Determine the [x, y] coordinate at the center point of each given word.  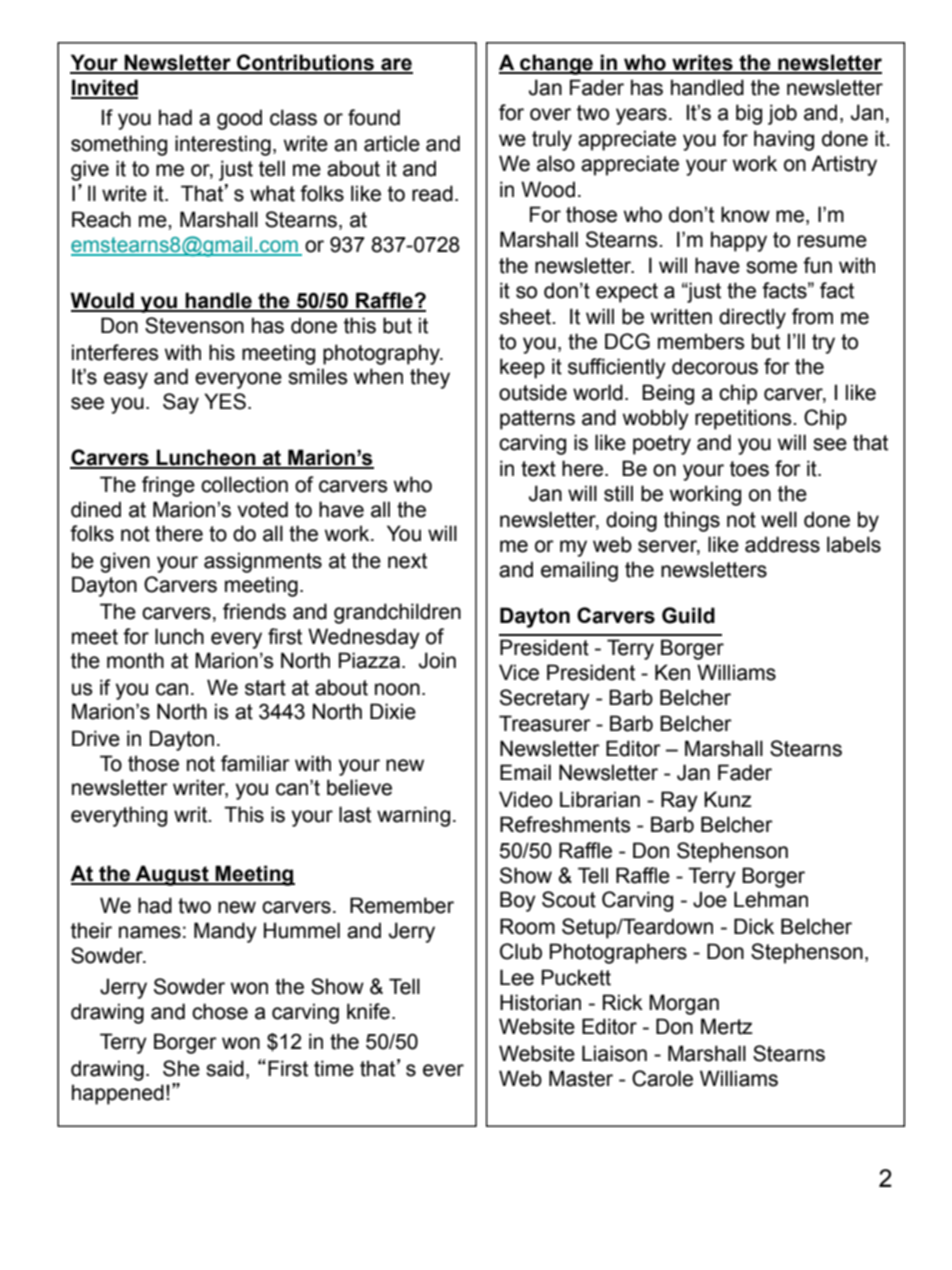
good [239, 119]
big [749, 114]
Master [581, 1078]
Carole [662, 1078]
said [225, 1068]
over [550, 114]
